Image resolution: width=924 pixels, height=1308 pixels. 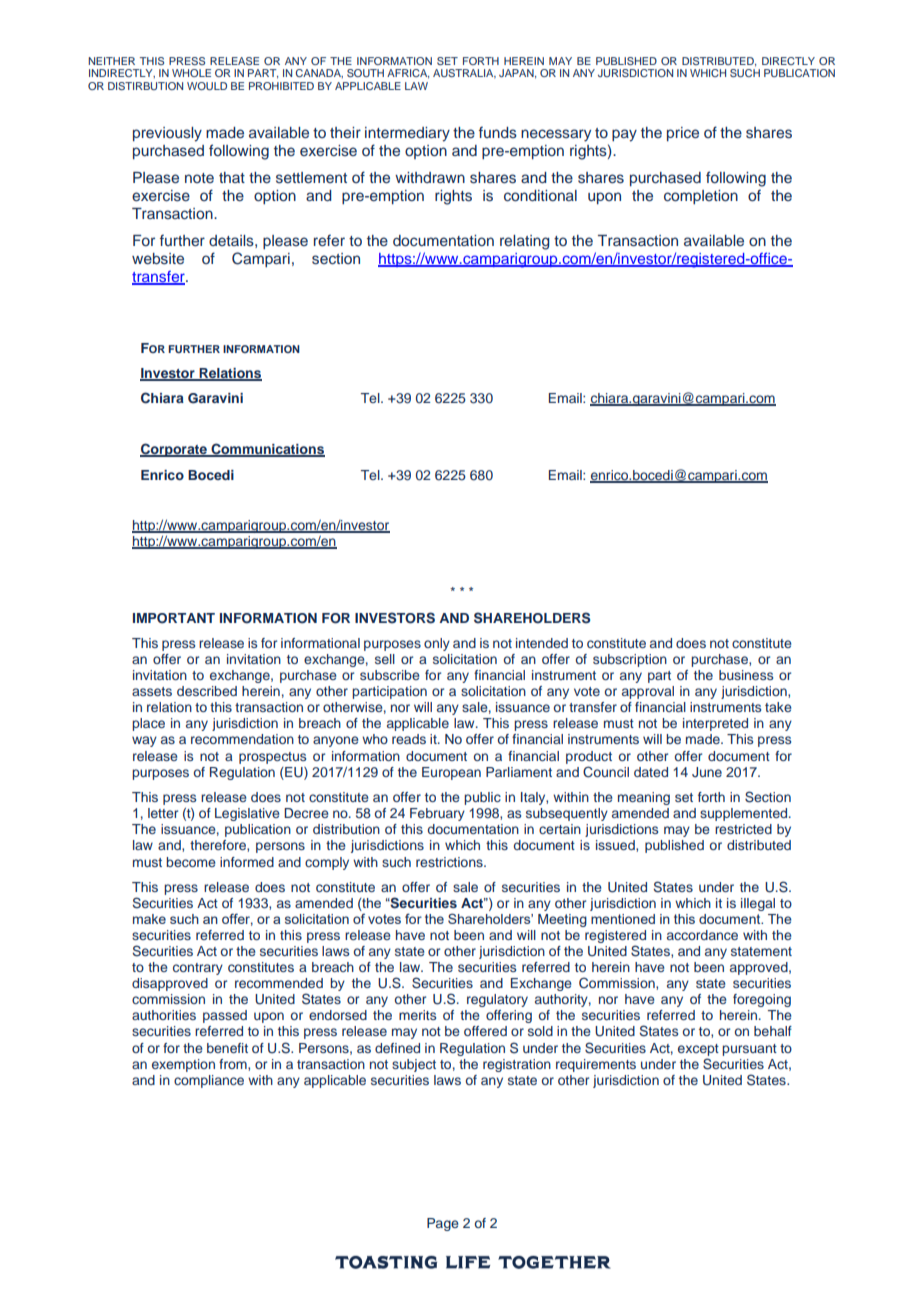 I want to click on WOULD, so click(x=207, y=86).
